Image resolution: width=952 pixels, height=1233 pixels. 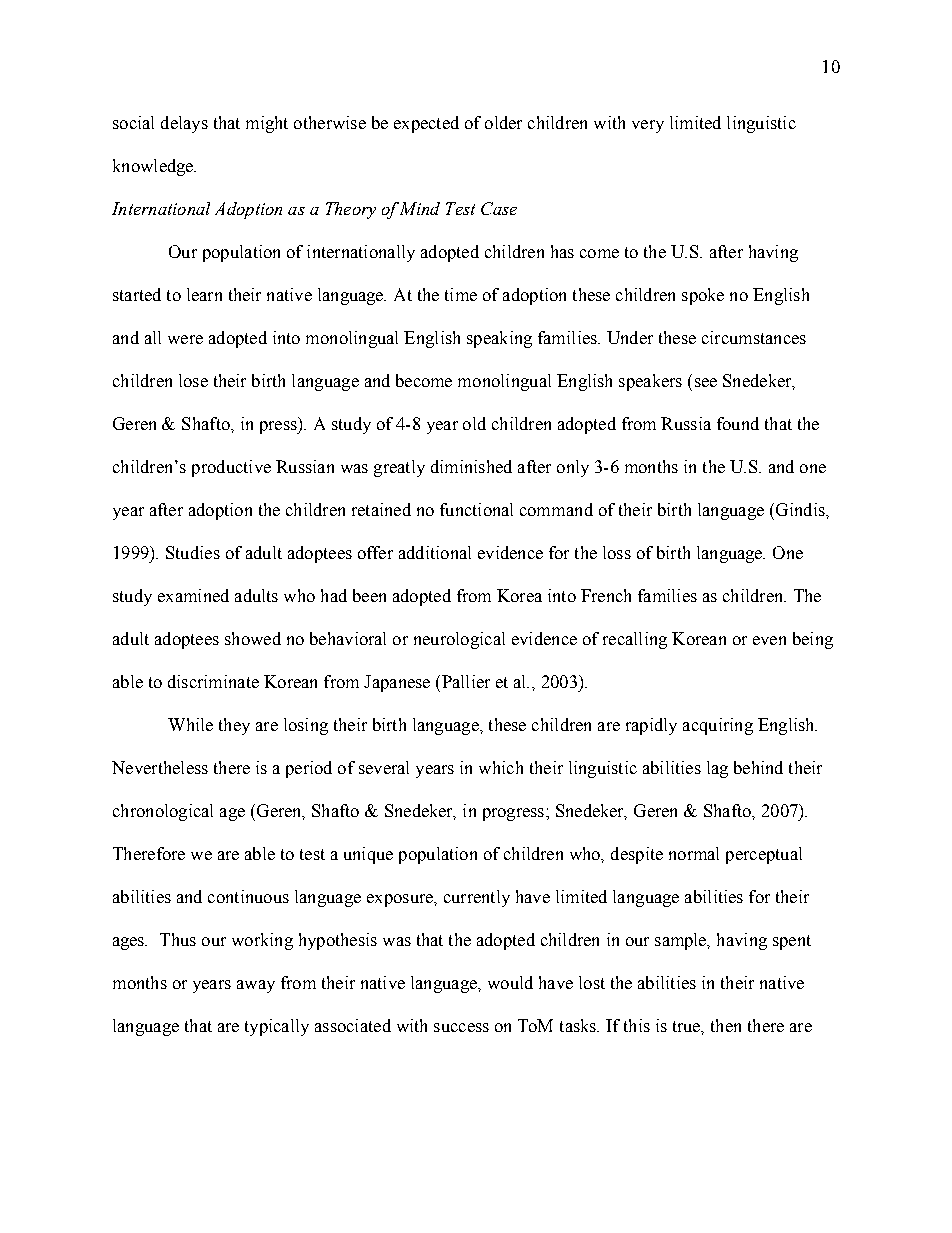 I want to click on then, so click(x=726, y=1025).
